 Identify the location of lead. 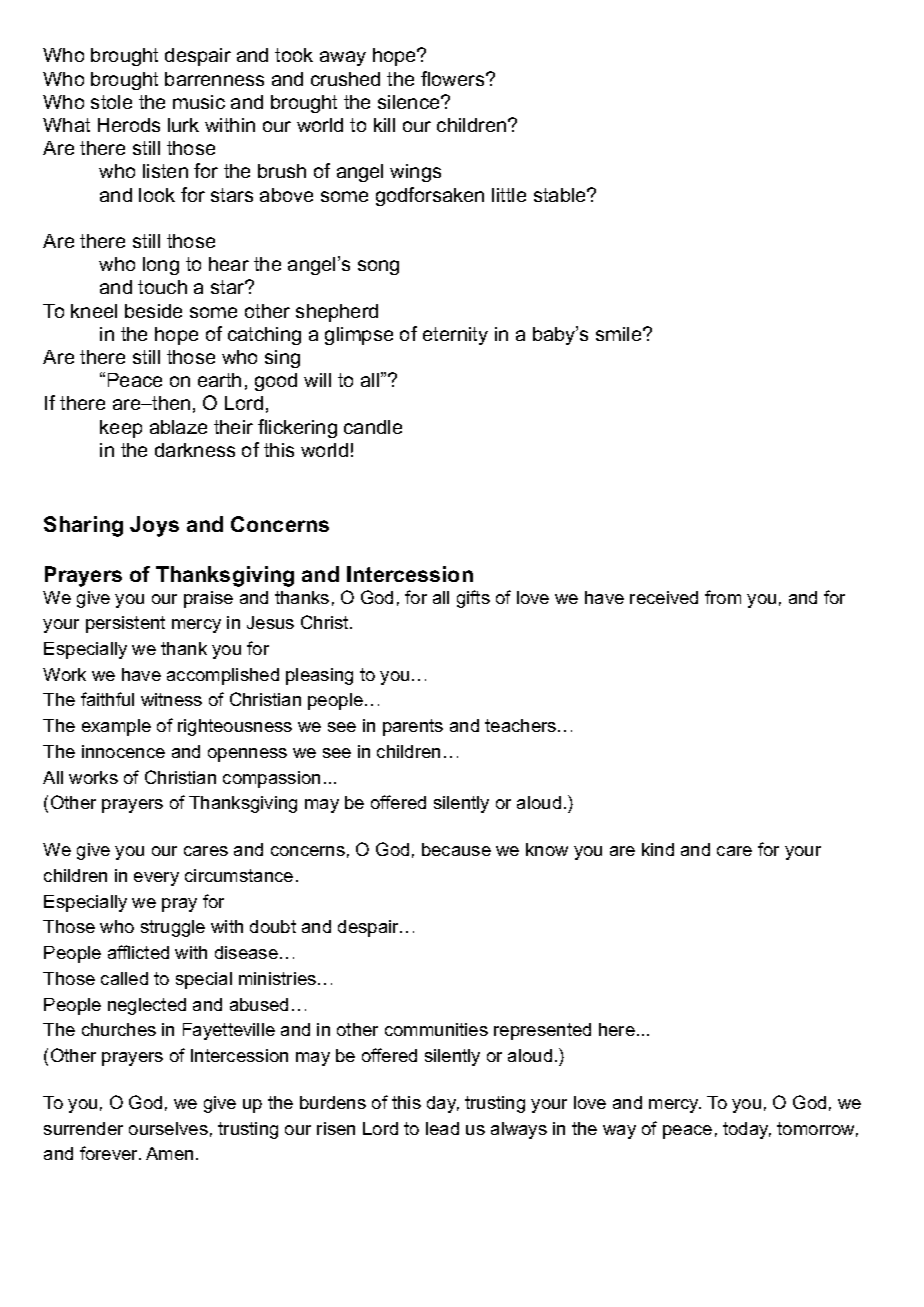
(442, 1128).
